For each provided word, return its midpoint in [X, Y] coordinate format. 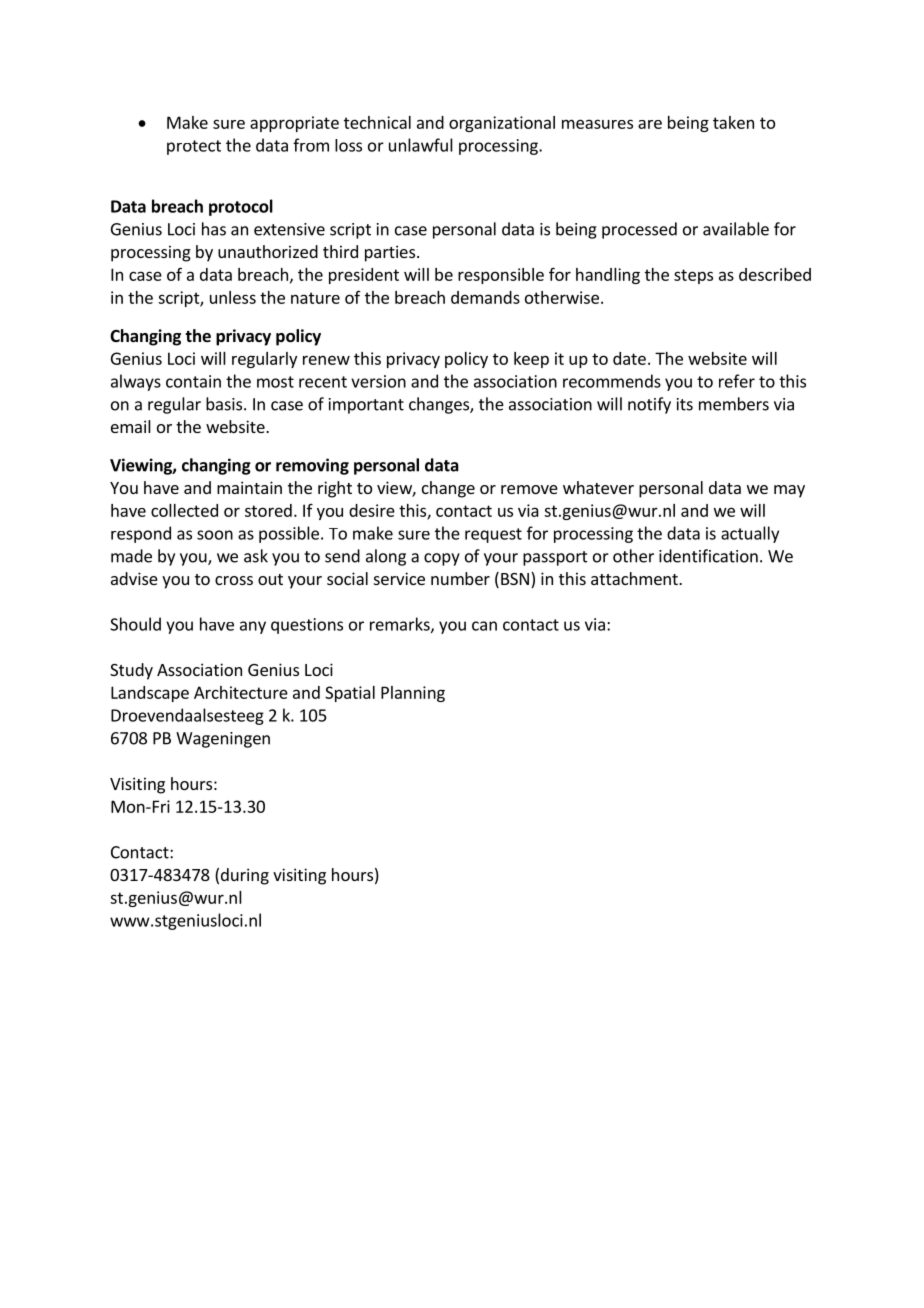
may [789, 491]
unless [233, 297]
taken [733, 122]
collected [184, 510]
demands [485, 297]
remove [529, 489]
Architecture [241, 692]
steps [693, 276]
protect [194, 147]
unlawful [421, 145]
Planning [413, 694]
